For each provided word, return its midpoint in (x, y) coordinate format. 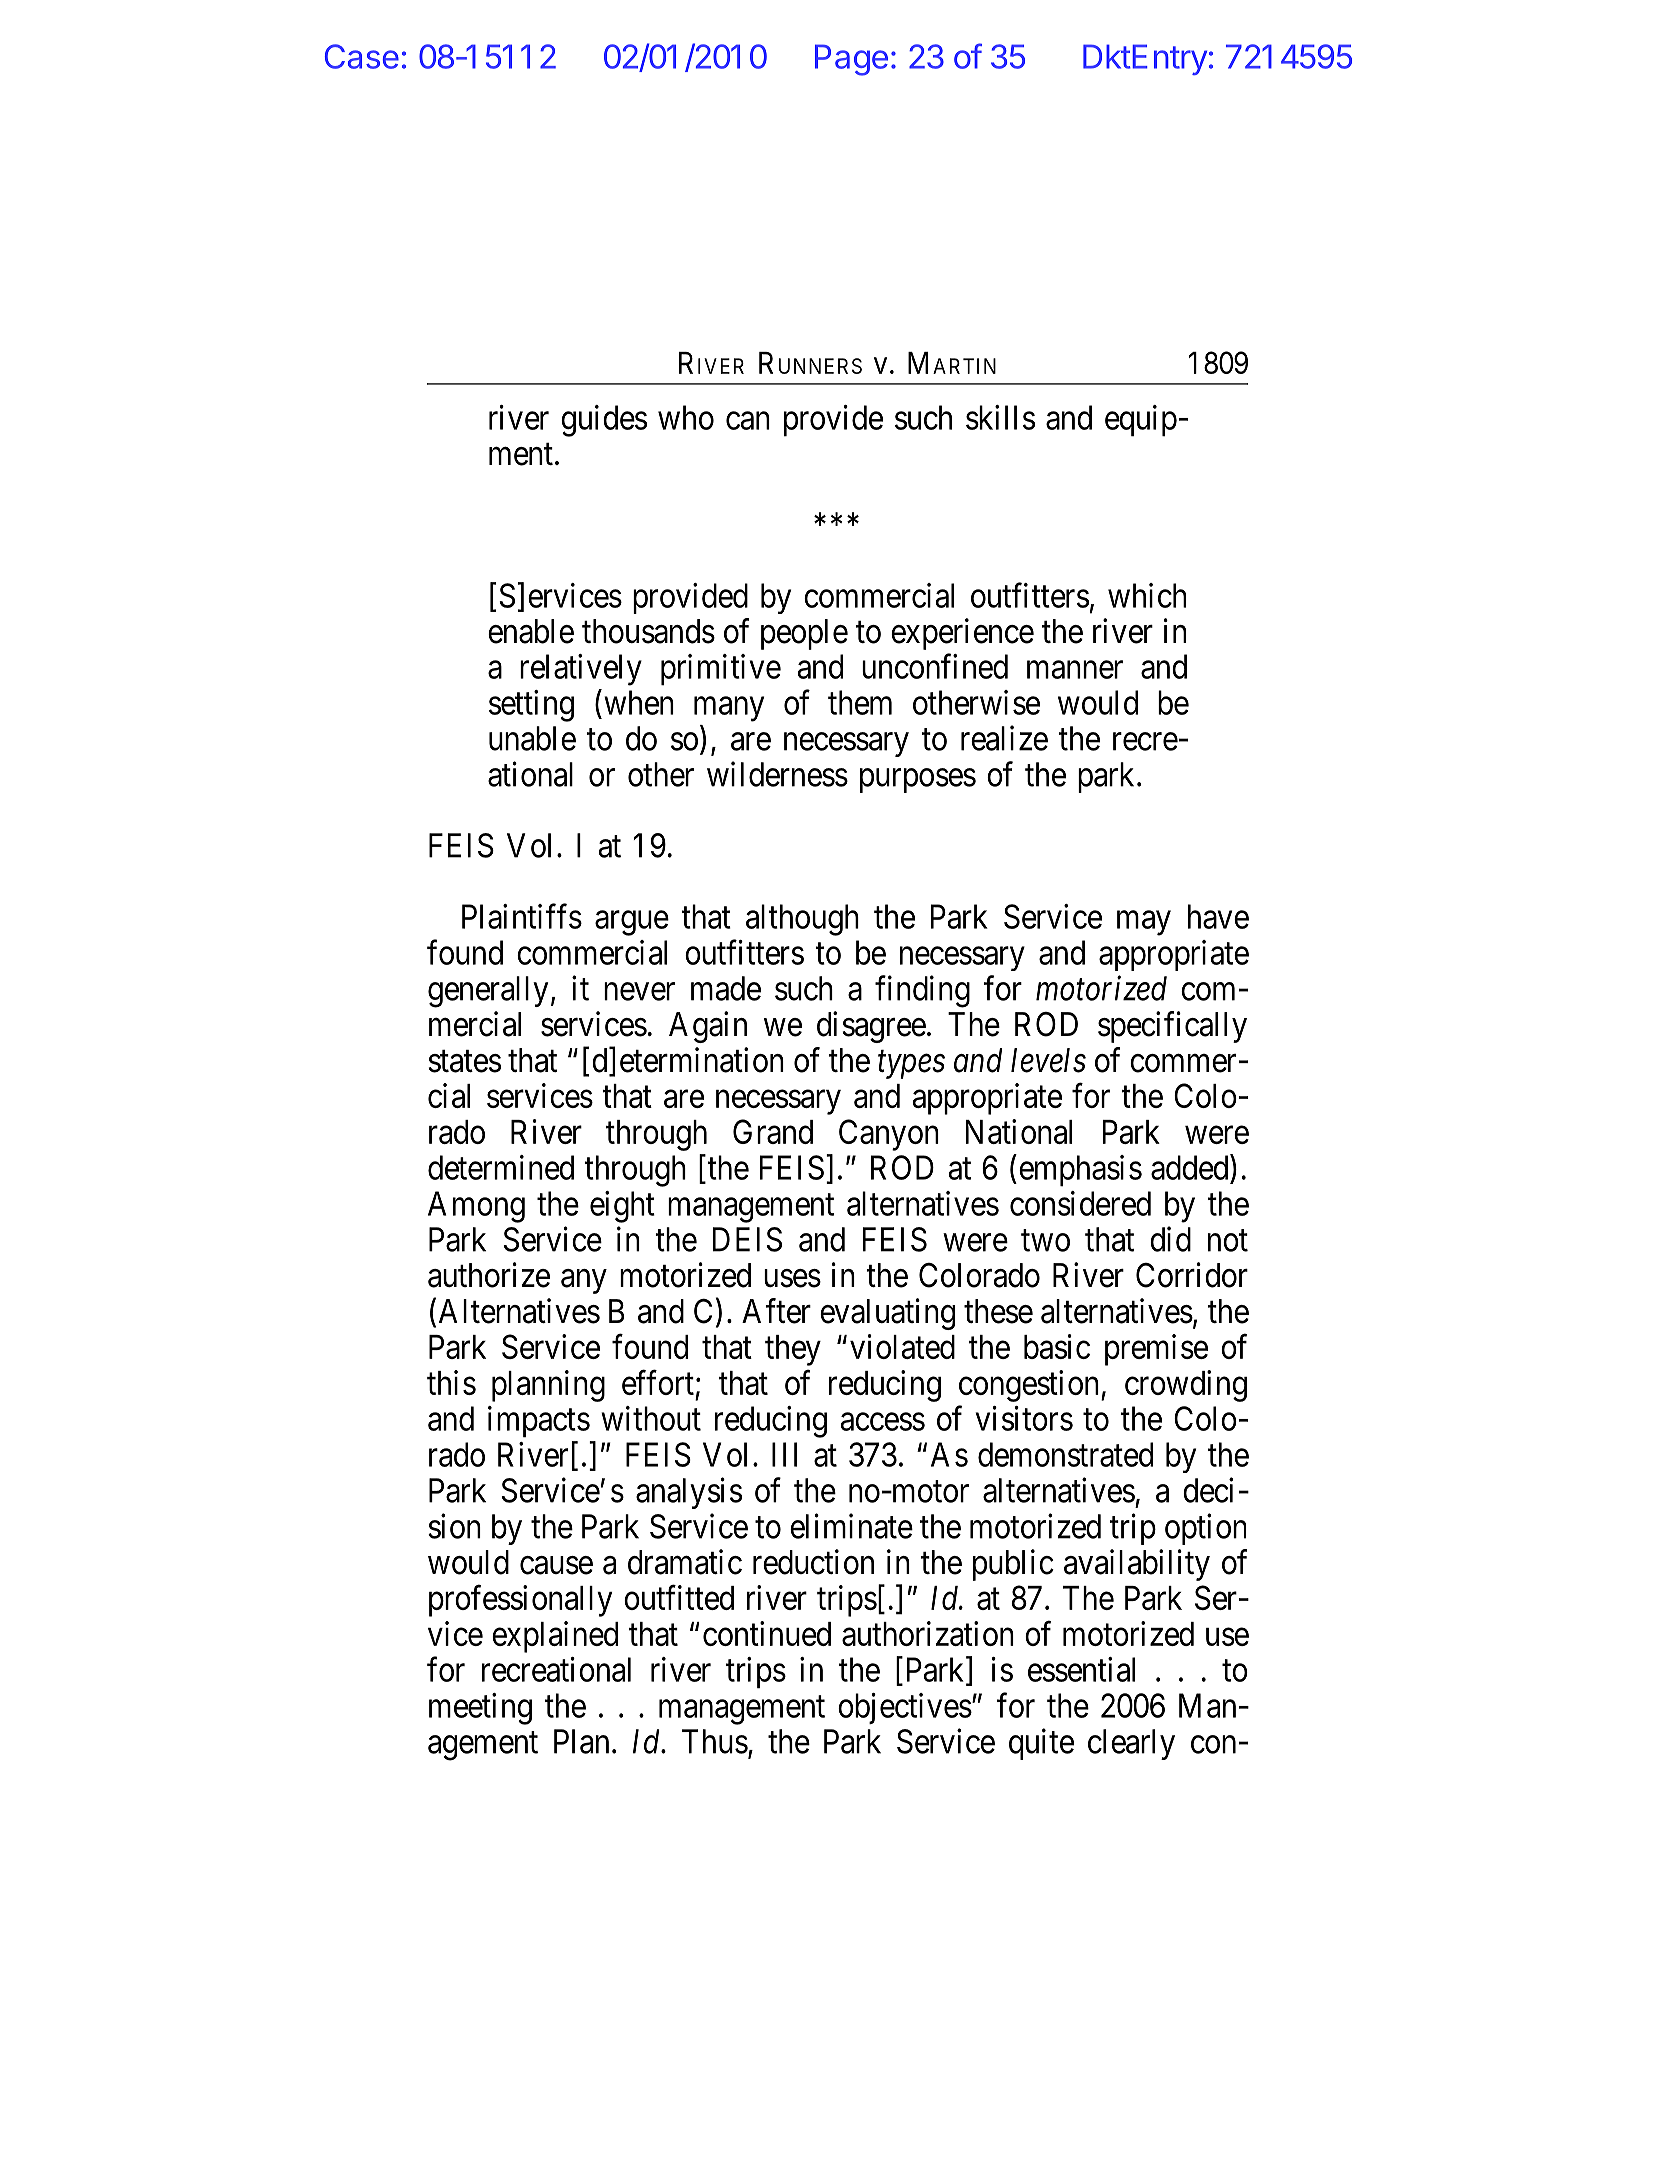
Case (362, 56)
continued (767, 1633)
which (1147, 595)
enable (531, 631)
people (804, 634)
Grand (773, 1131)
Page (851, 60)
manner (1075, 670)
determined (501, 1167)
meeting (480, 1709)
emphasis (1080, 1171)
